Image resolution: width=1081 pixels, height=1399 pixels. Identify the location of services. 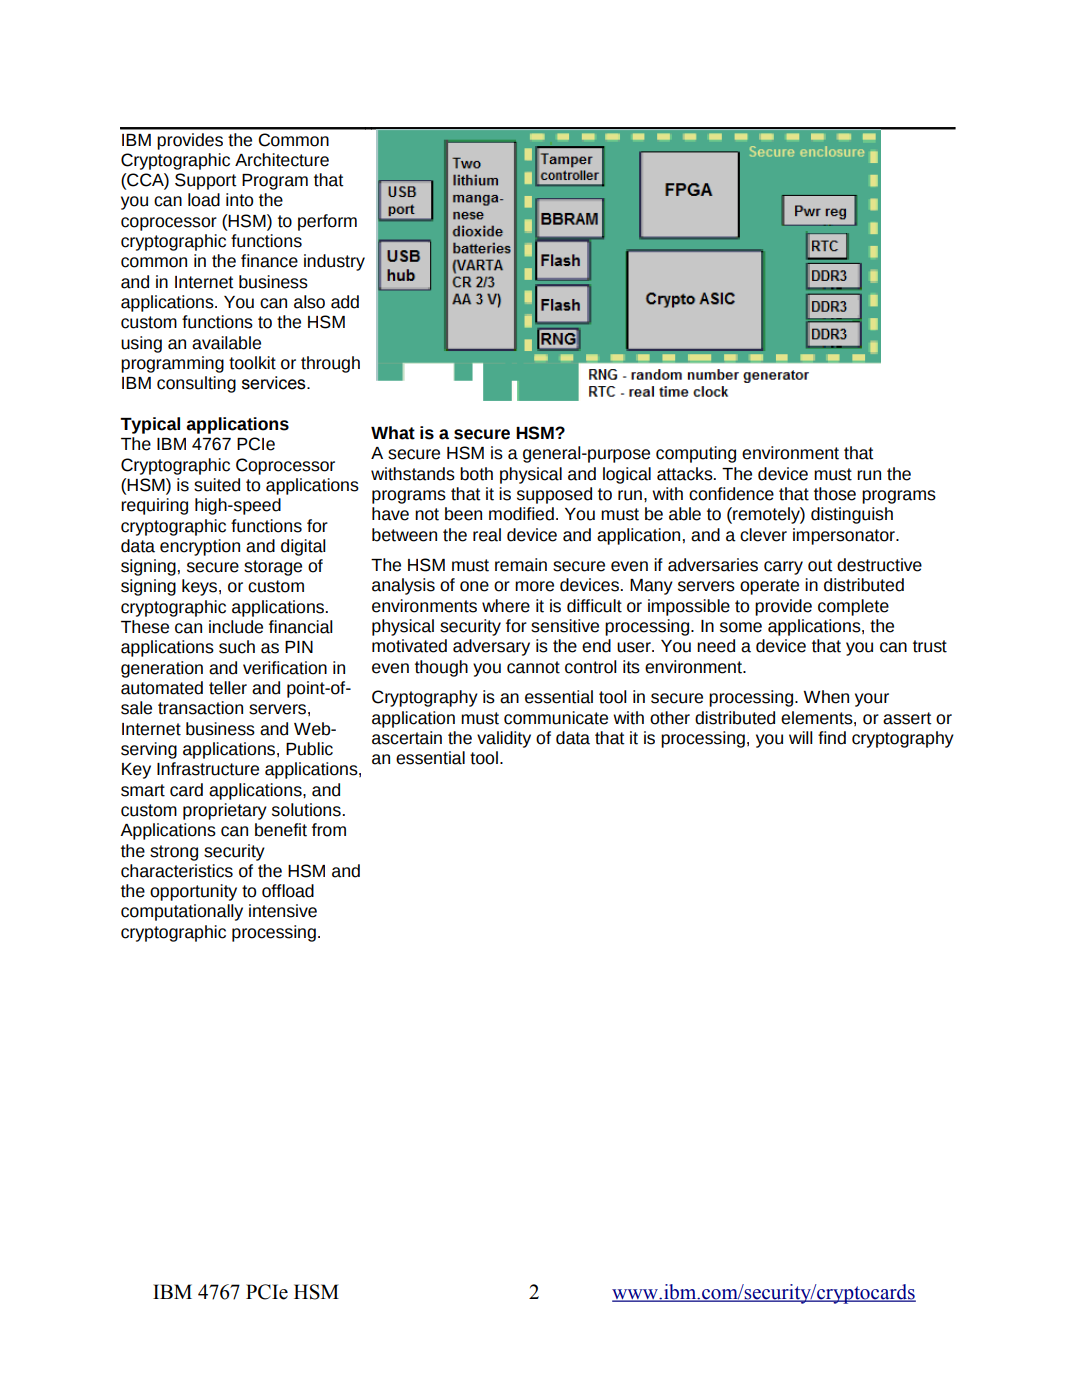
(275, 383).
